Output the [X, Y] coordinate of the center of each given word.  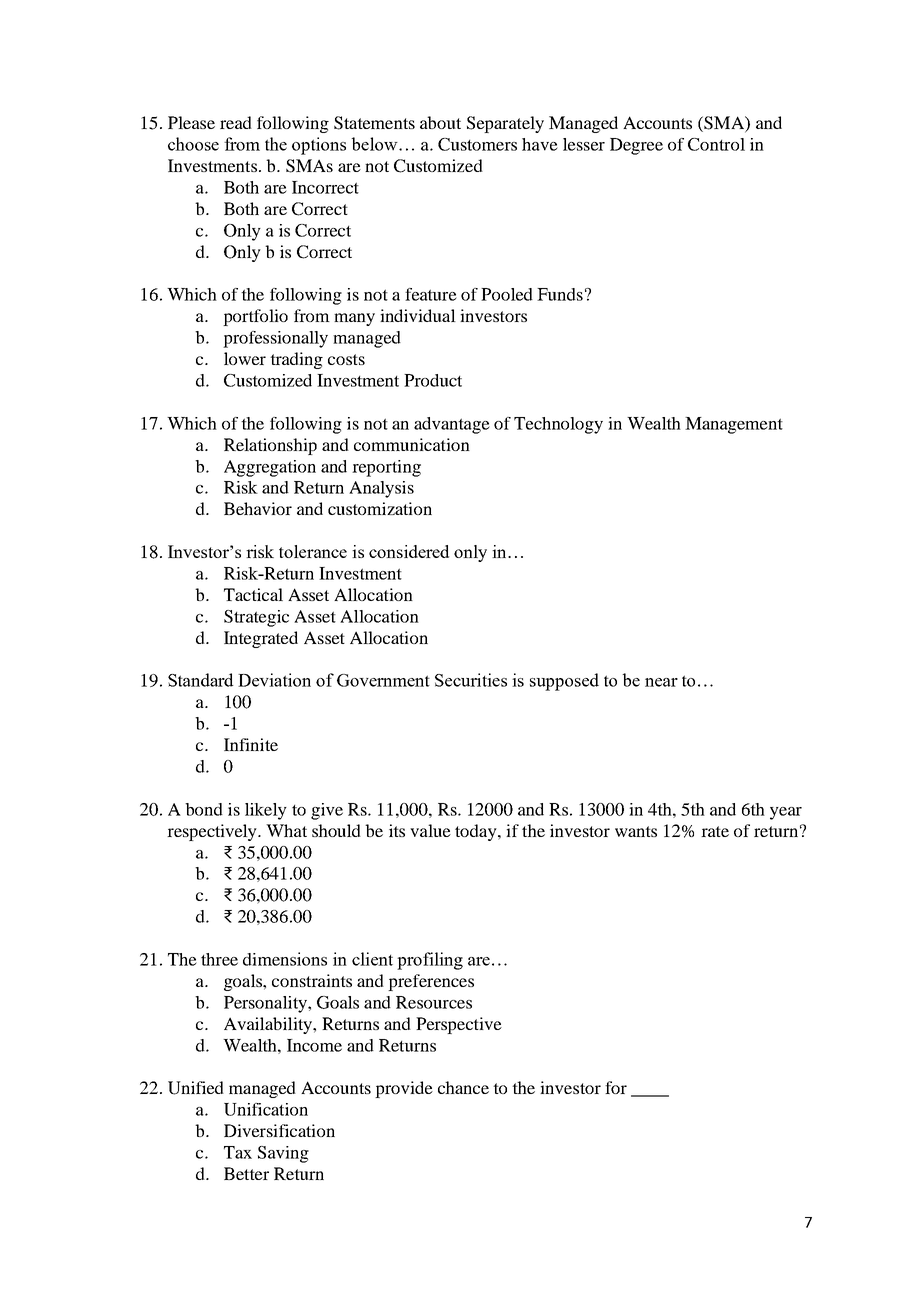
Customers [477, 144]
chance [463, 1087]
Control [716, 144]
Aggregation [270, 468]
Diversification [279, 1130]
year [786, 813]
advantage [452, 425]
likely [266, 811]
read [236, 122]
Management [734, 425]
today [477, 832]
